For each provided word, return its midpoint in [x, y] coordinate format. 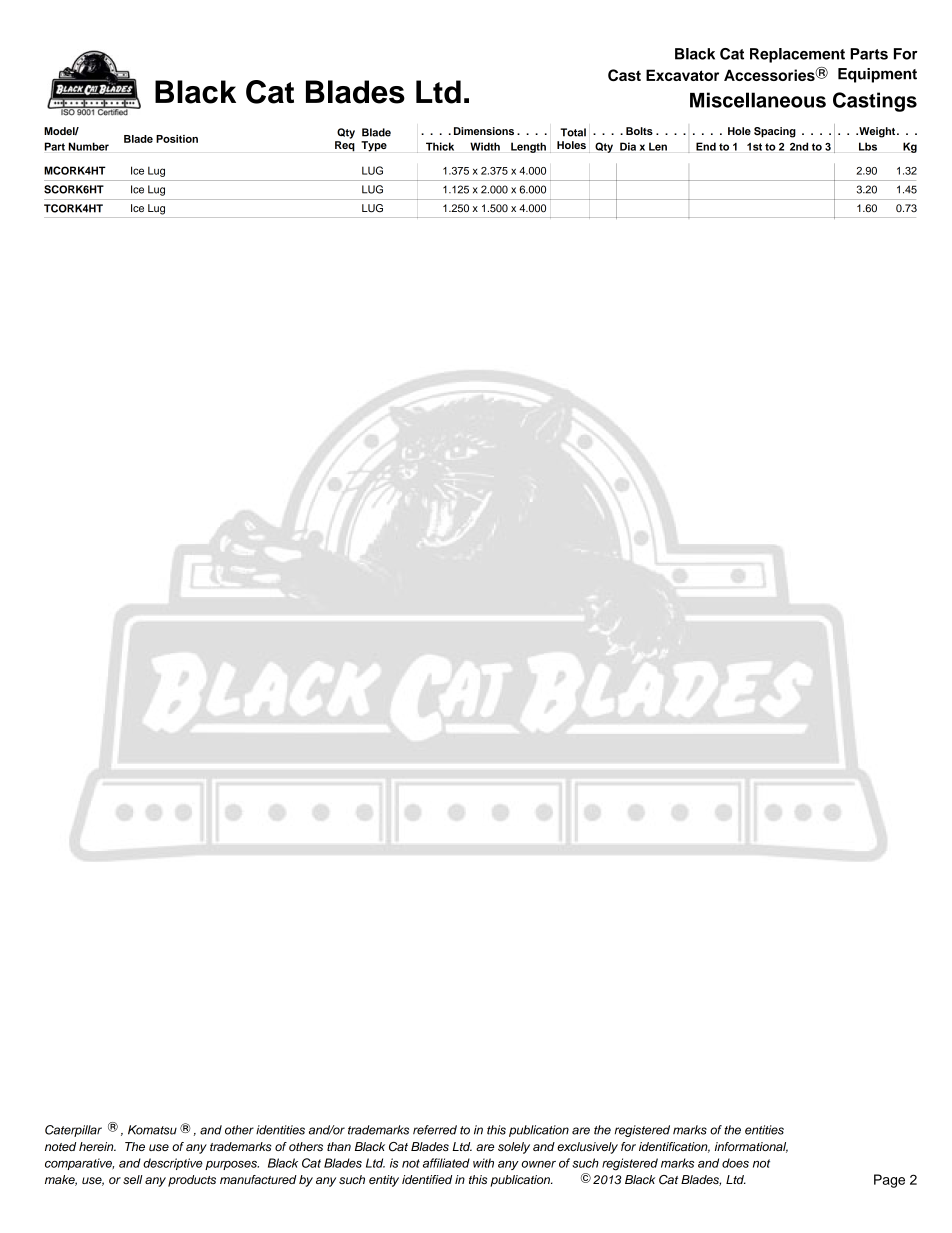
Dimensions [484, 131]
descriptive [173, 1164]
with [483, 1163]
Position [177, 139]
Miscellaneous [758, 100]
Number [89, 146]
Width [485, 146]
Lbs [868, 146]
